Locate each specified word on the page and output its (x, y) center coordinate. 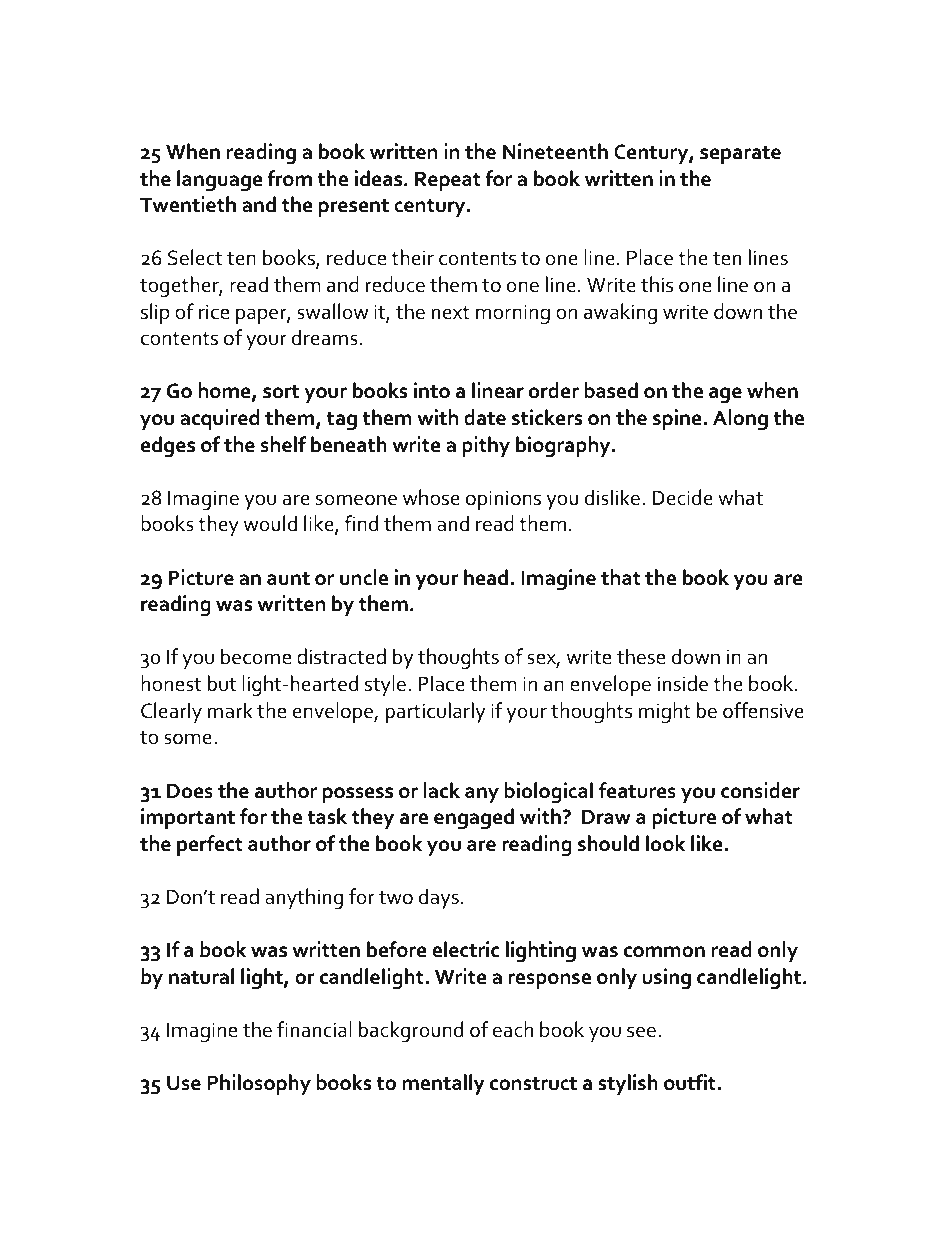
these (641, 656)
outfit (691, 1082)
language (220, 181)
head (486, 577)
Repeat (448, 181)
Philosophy (259, 1084)
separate (740, 154)
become (256, 656)
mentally (443, 1084)
